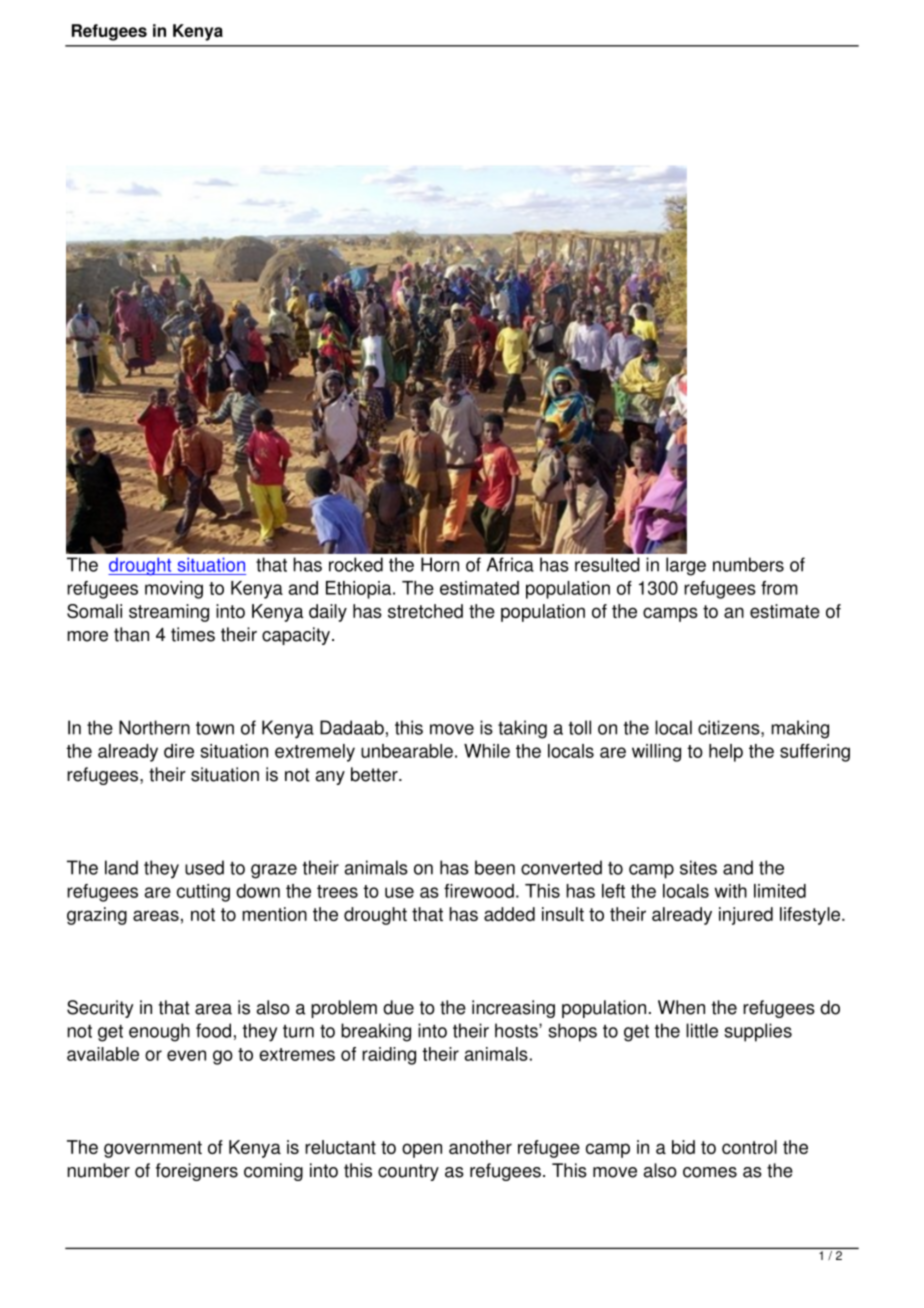 The width and height of the screenshot is (924, 1308). What do you see at coordinates (681, 1007) in the screenshot?
I see `When` at bounding box center [681, 1007].
